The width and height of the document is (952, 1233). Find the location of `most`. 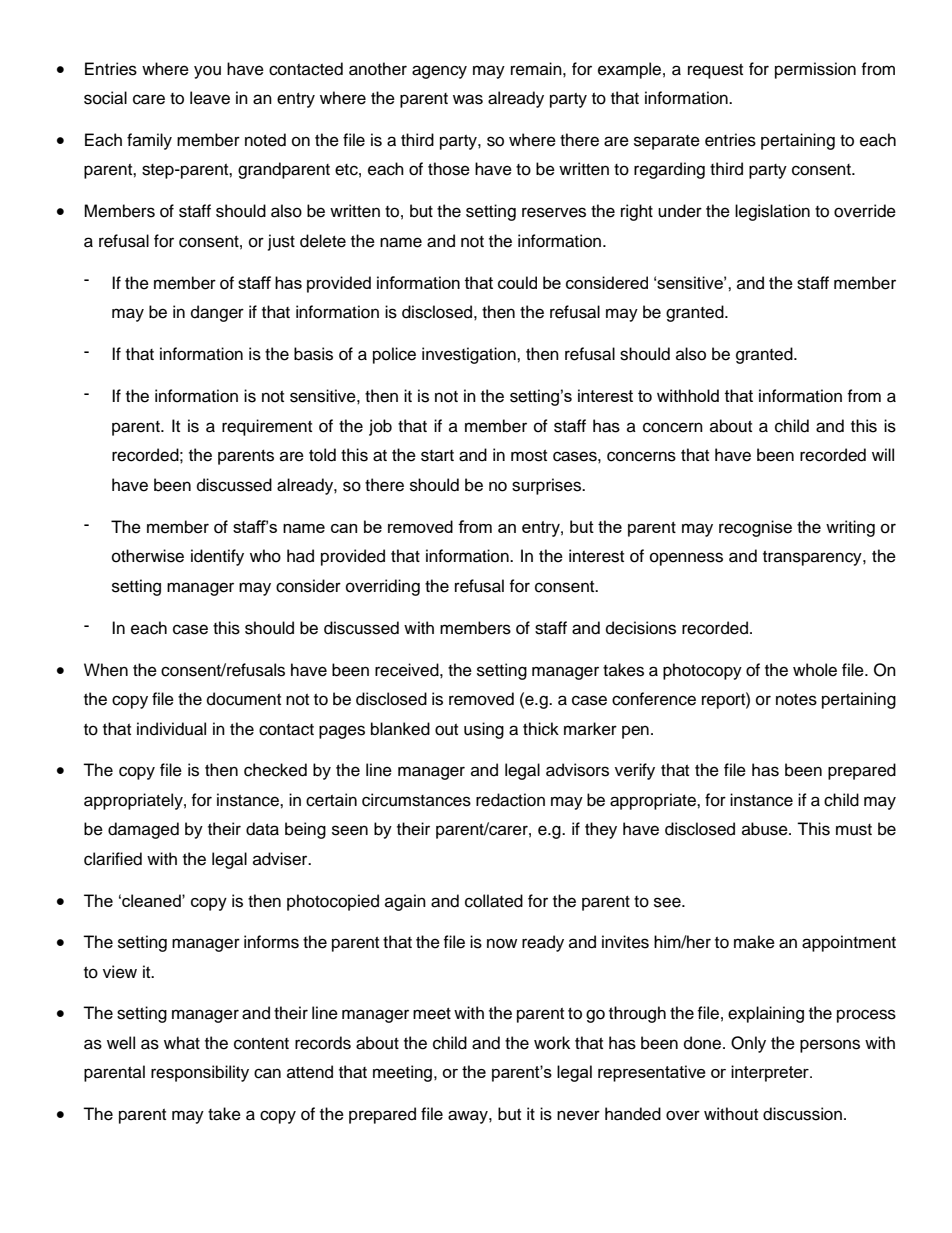

most is located at coordinates (529, 456).
